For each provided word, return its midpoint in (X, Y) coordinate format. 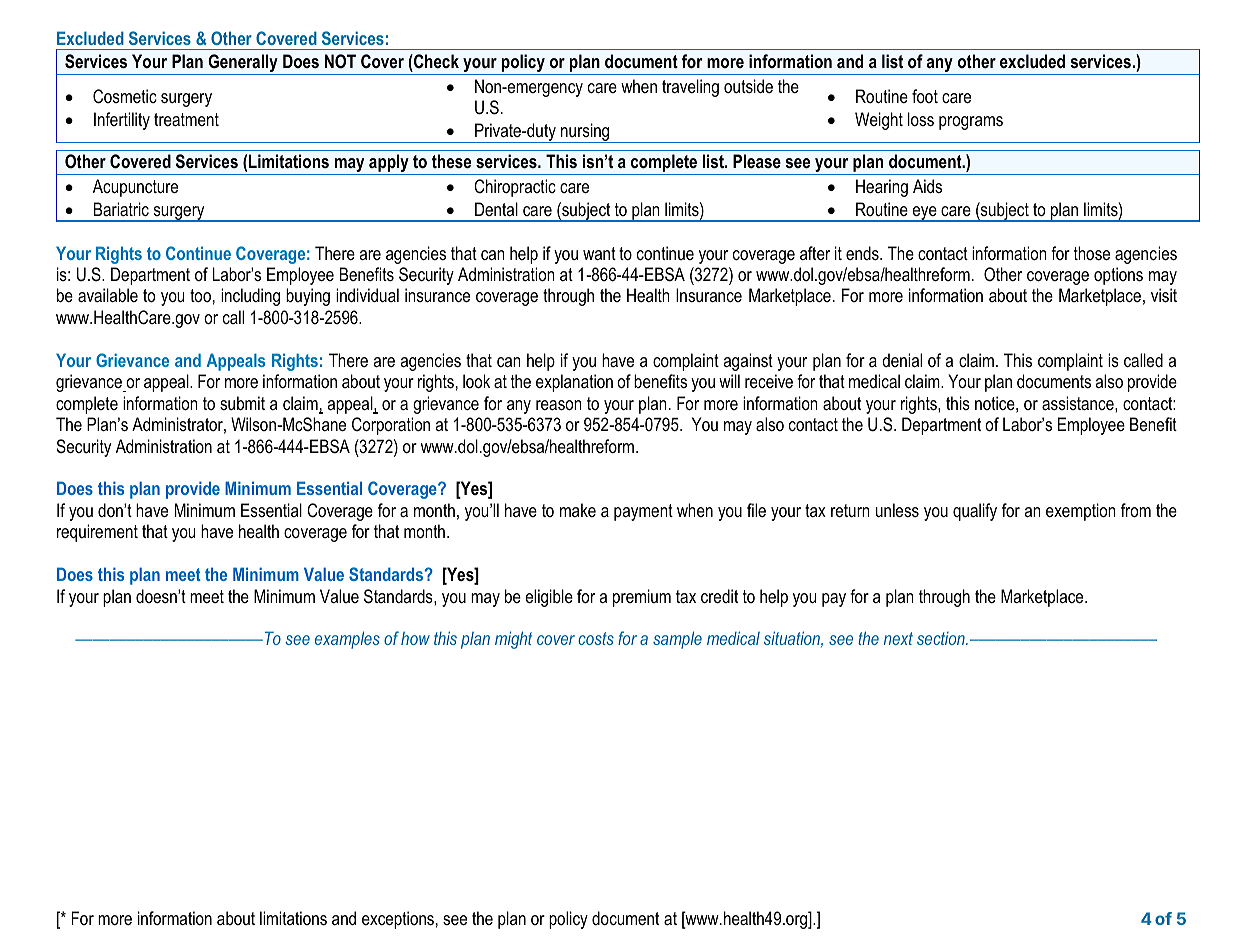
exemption (1081, 512)
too (200, 296)
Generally (243, 64)
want (599, 253)
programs (971, 123)
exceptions (398, 920)
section (942, 638)
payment (643, 512)
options (1118, 276)
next (898, 638)
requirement (97, 533)
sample (677, 640)
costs (596, 638)
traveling (690, 88)
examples (347, 640)
